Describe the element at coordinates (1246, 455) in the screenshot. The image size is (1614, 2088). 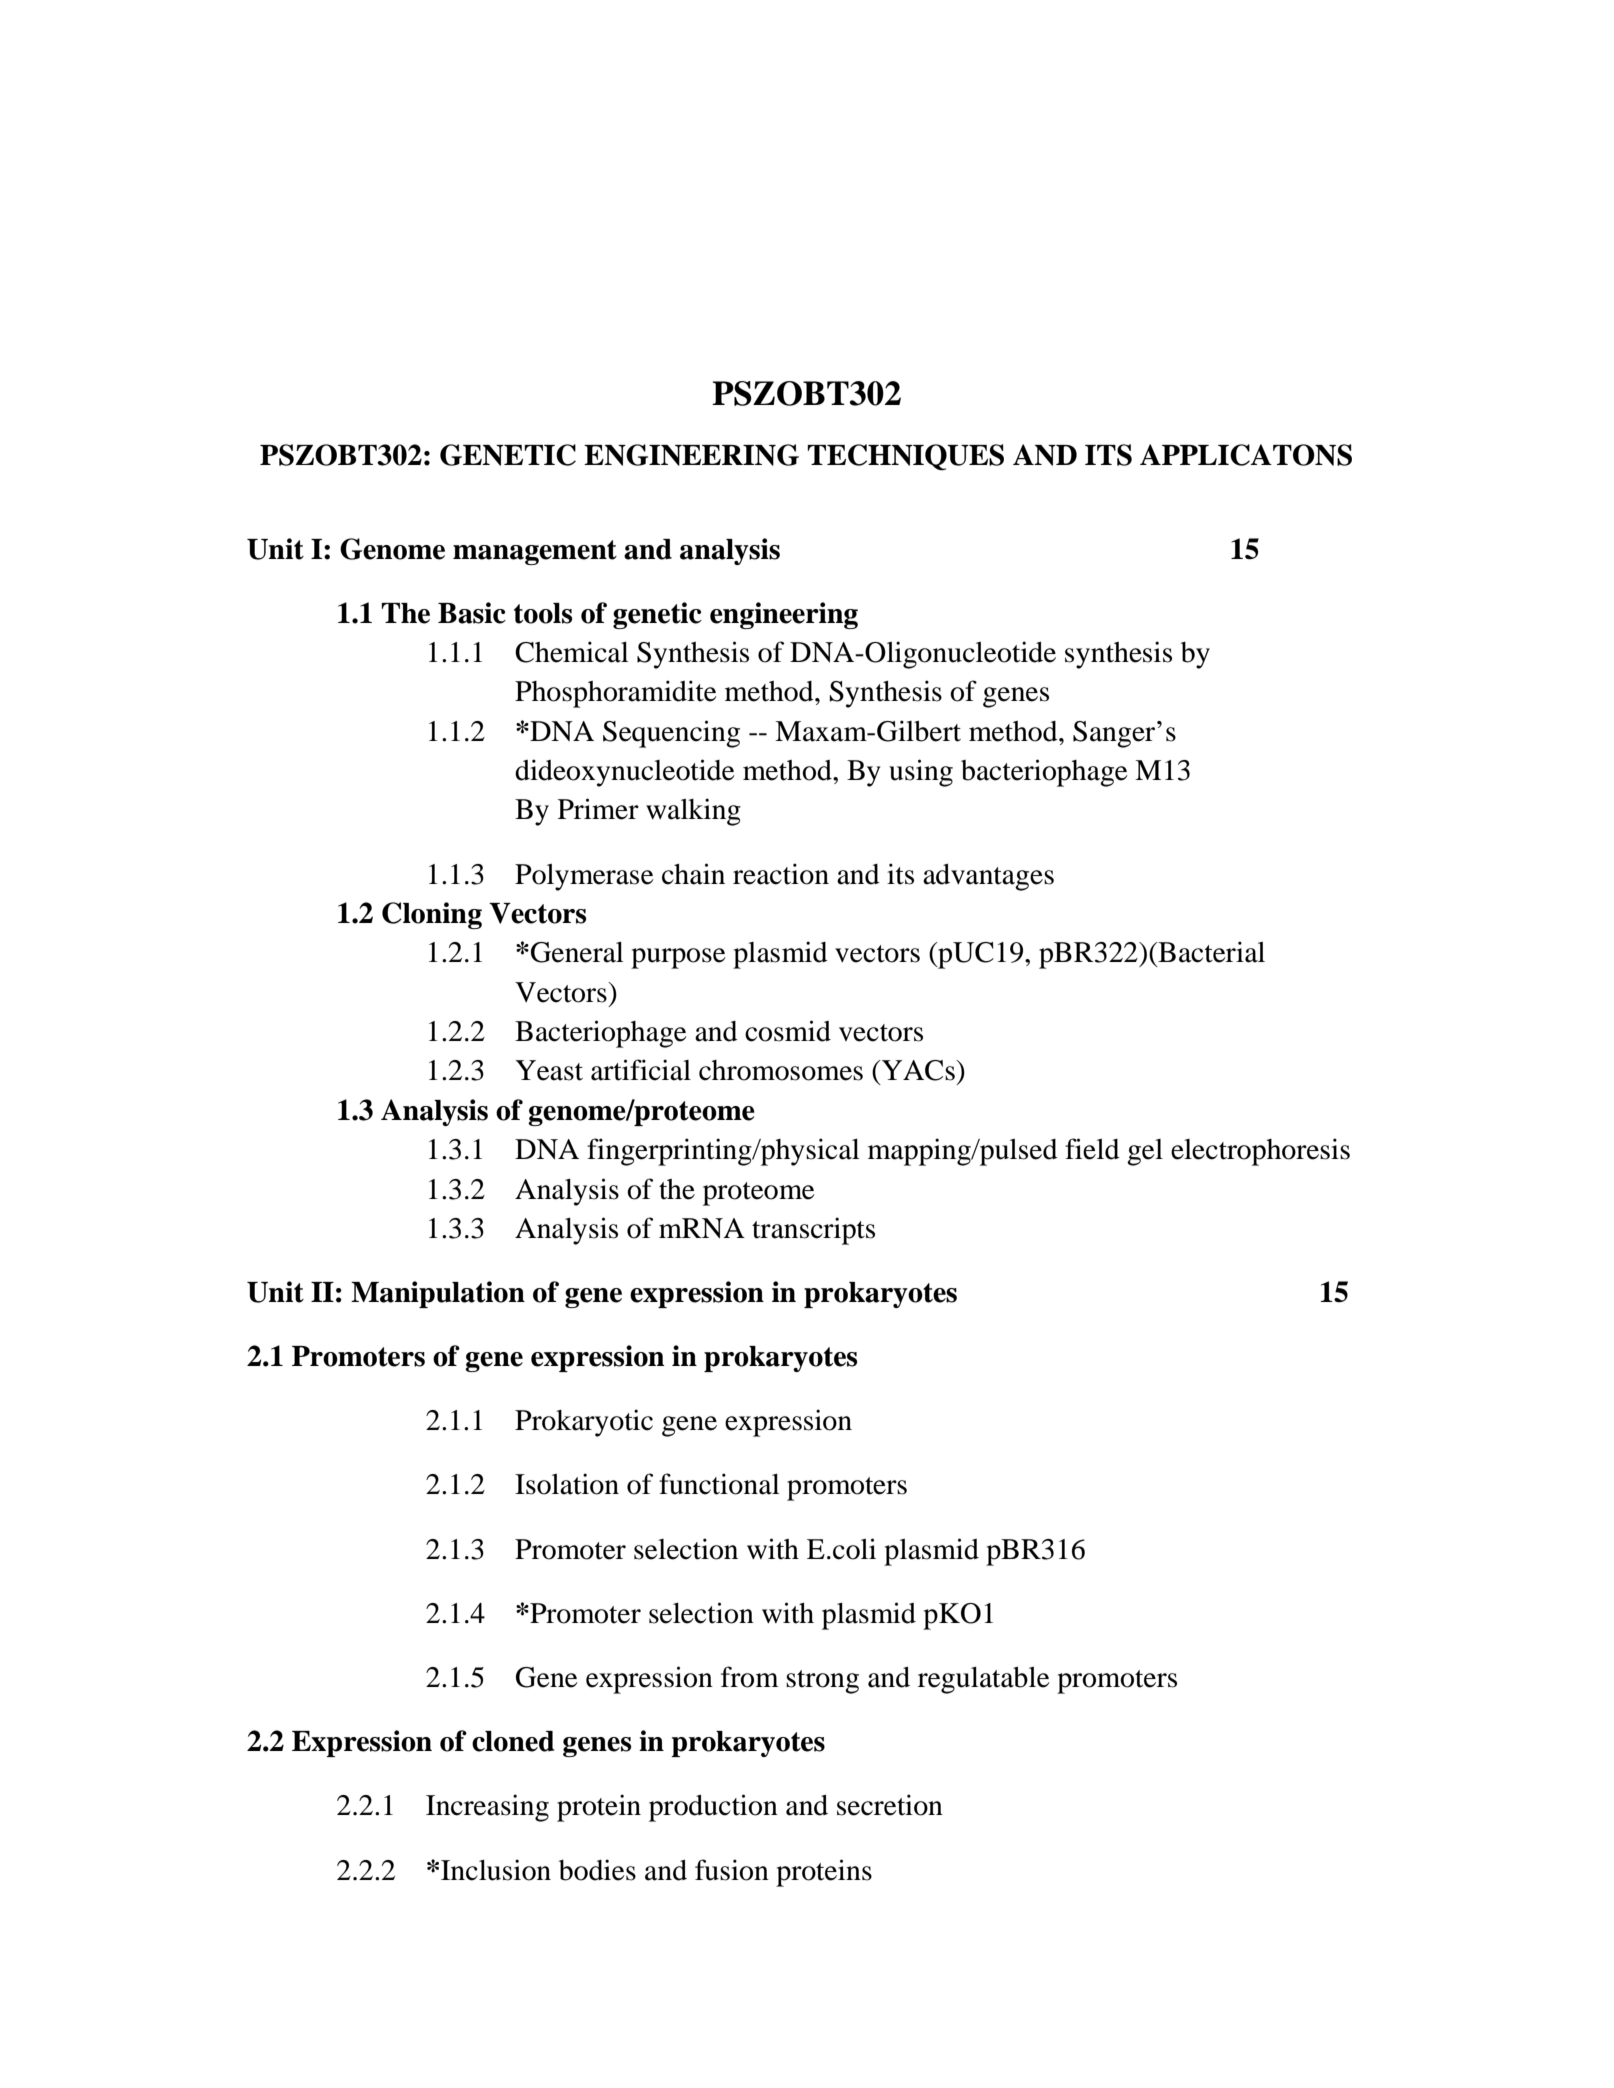
I see `APPLICATONS` at that location.
